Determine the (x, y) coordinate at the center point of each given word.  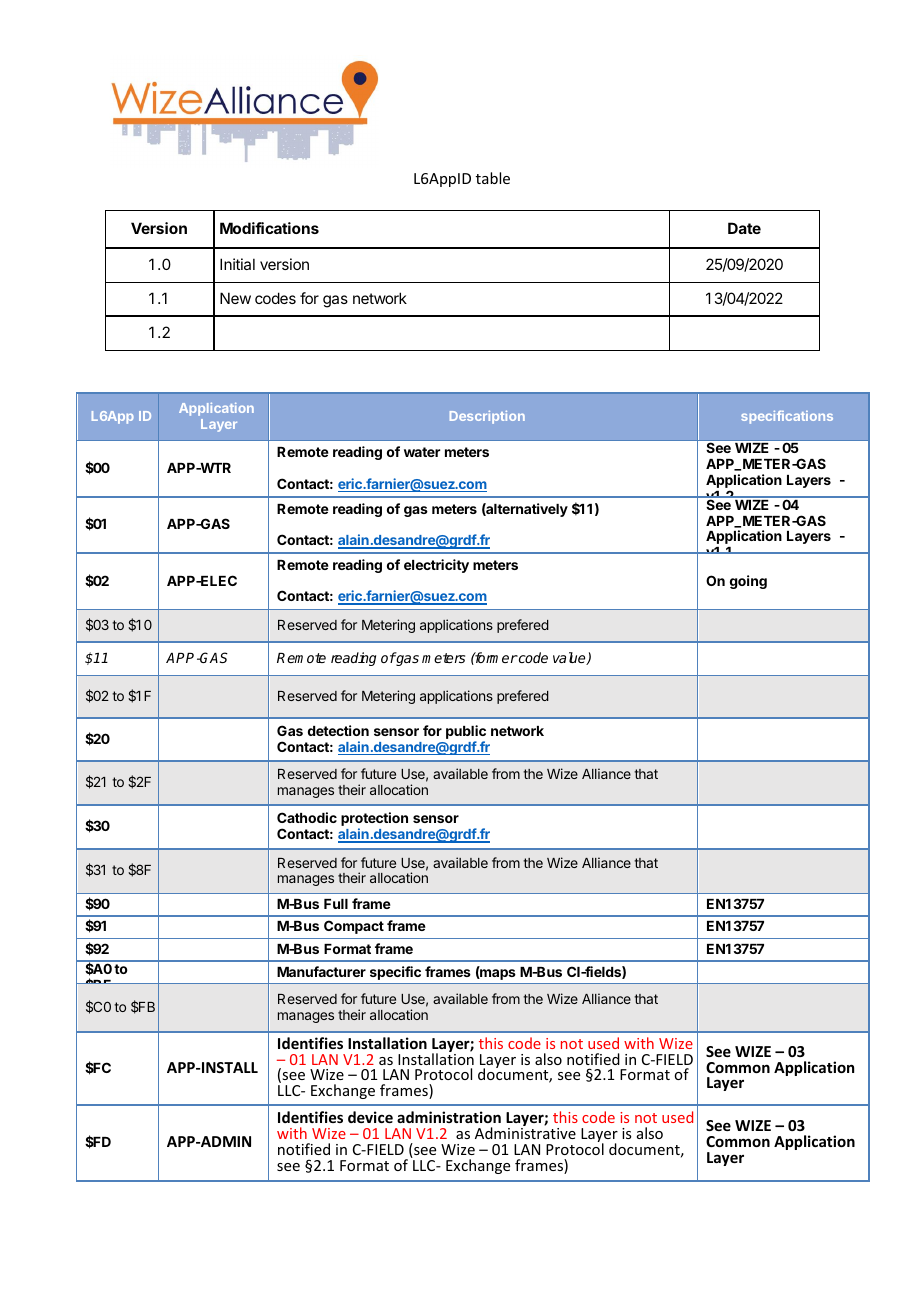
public (466, 733)
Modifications (269, 228)
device (370, 1117)
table (493, 178)
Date (744, 228)
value (570, 658)
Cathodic (307, 817)
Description (487, 417)
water (422, 452)
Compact (354, 927)
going (748, 582)
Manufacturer (321, 971)
